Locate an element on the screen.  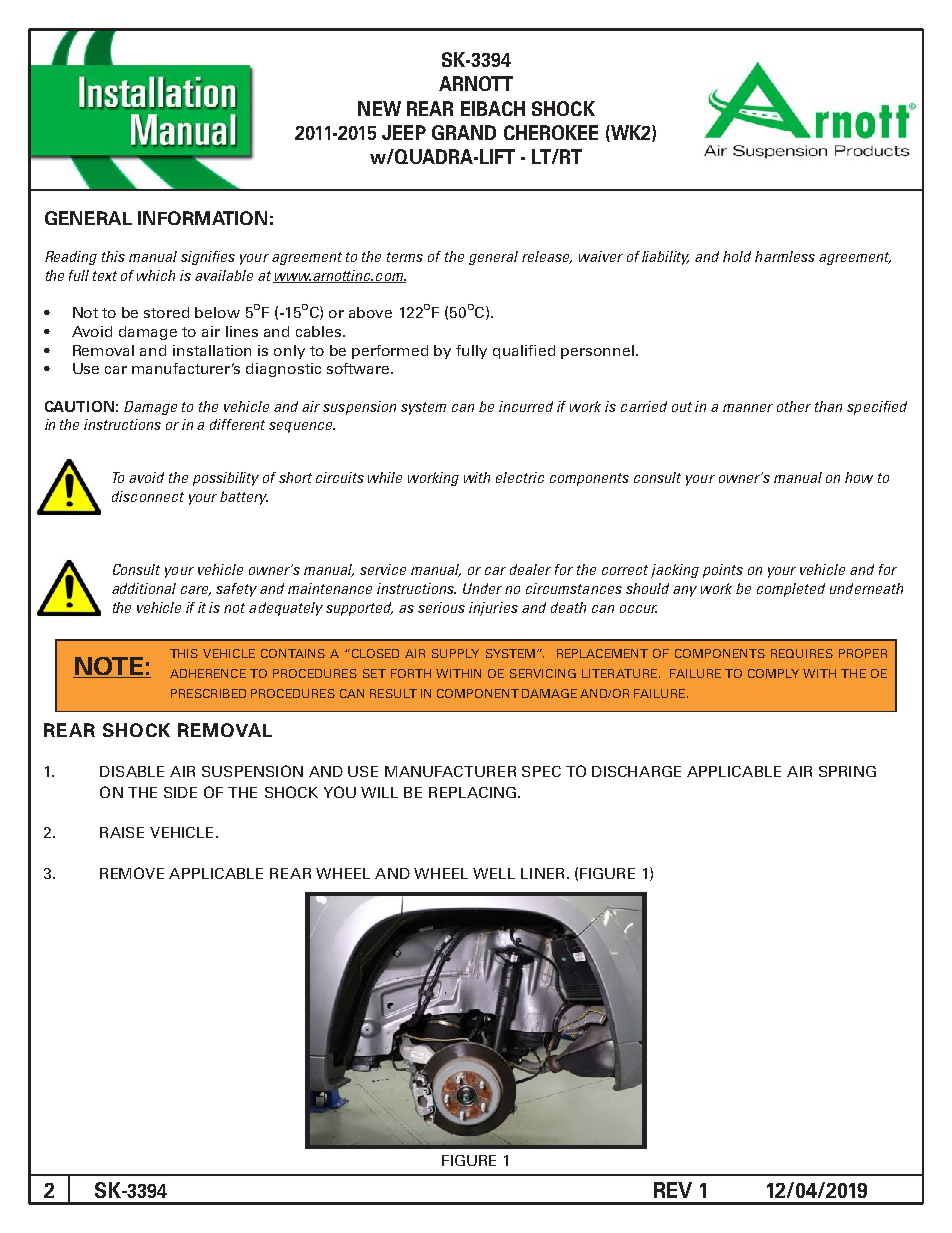
points is located at coordinates (723, 571).
